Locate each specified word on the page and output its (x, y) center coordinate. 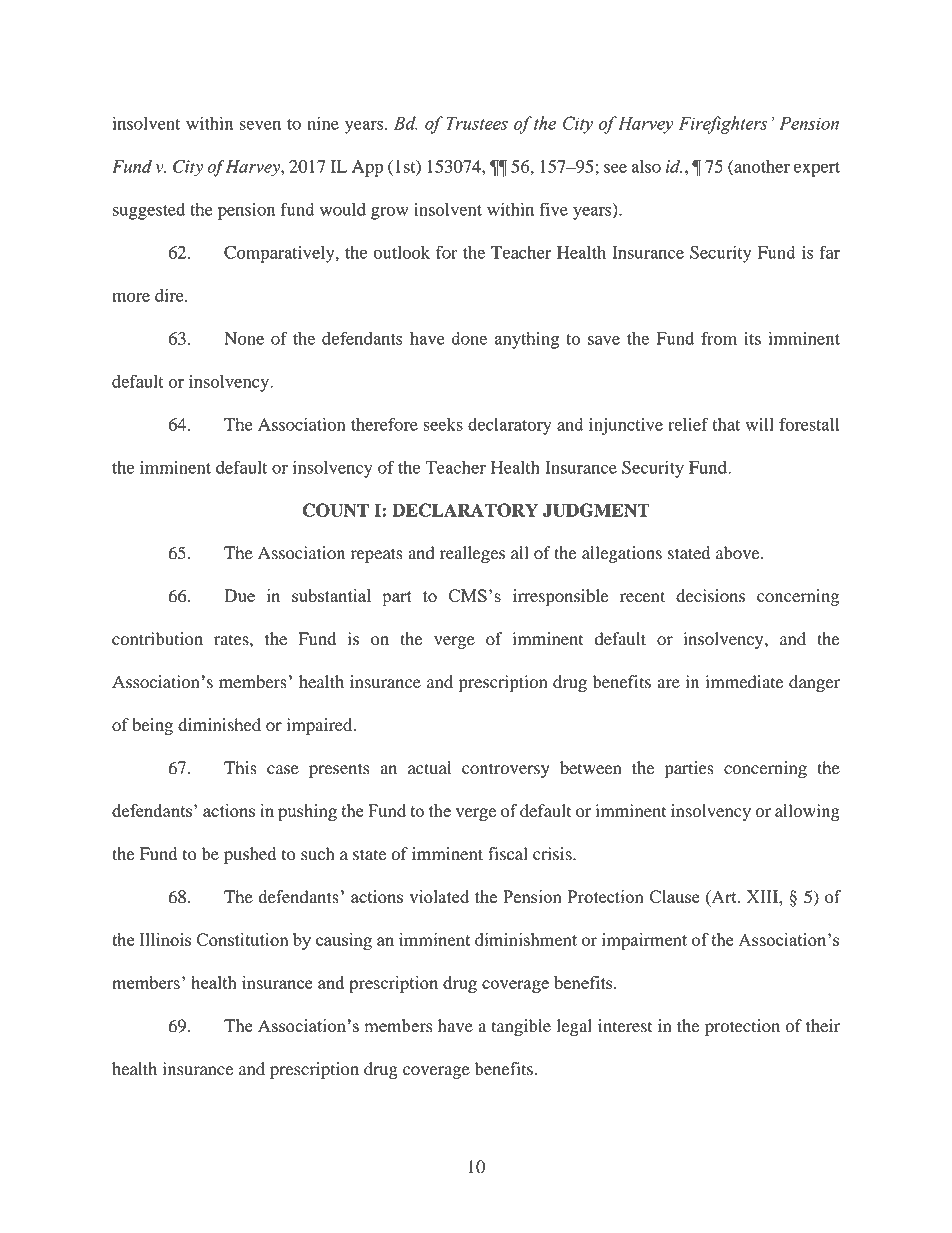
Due (239, 595)
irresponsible (561, 597)
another (761, 167)
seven (260, 125)
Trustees (477, 123)
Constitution (242, 939)
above (739, 553)
